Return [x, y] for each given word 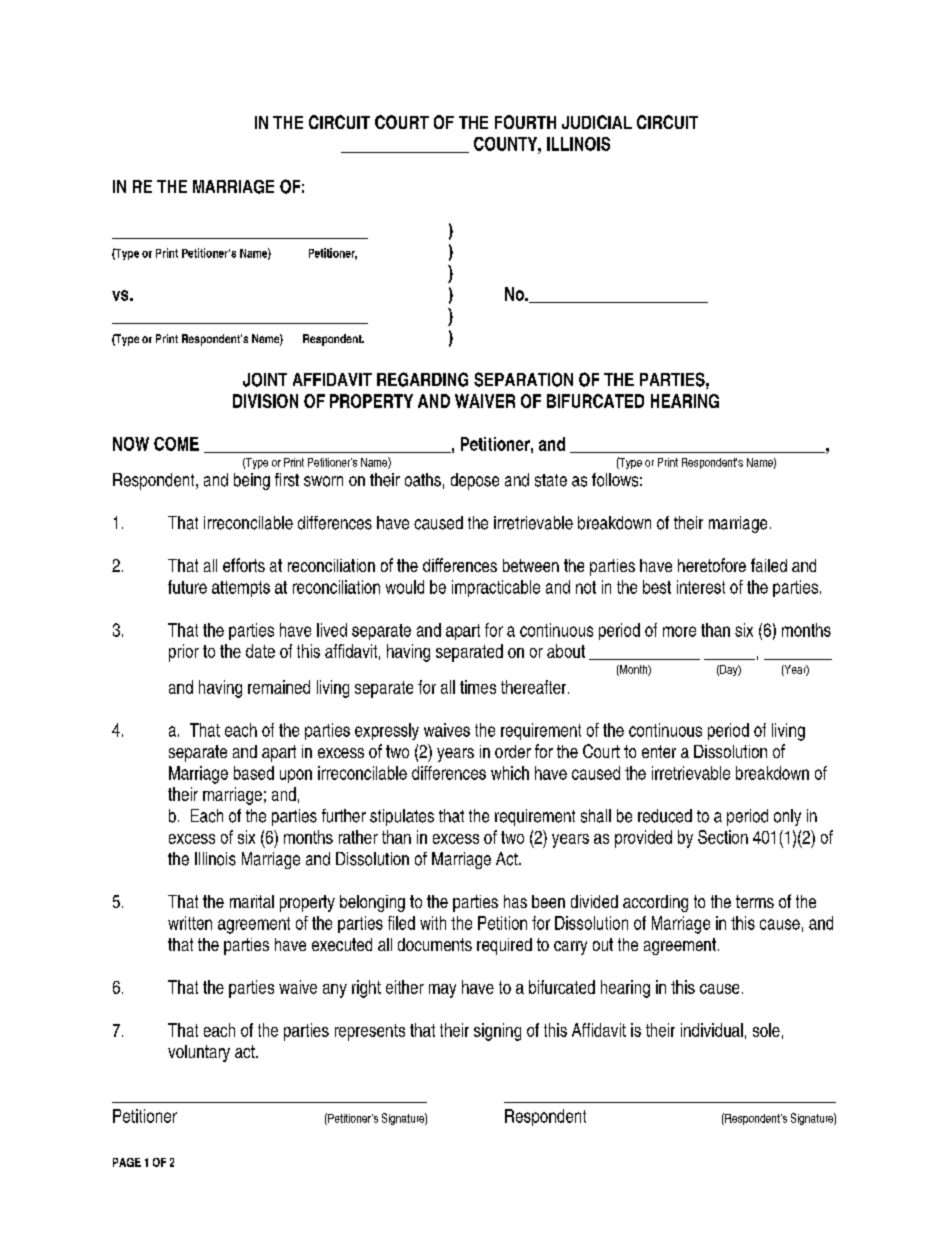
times [478, 687]
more [679, 631]
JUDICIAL [597, 122]
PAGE [127, 1162]
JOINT [265, 380]
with [433, 923]
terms [755, 901]
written [190, 923]
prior [184, 653]
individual [712, 1030]
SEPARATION [523, 379]
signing [497, 1032]
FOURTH [525, 122]
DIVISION [265, 401]
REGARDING [422, 379]
